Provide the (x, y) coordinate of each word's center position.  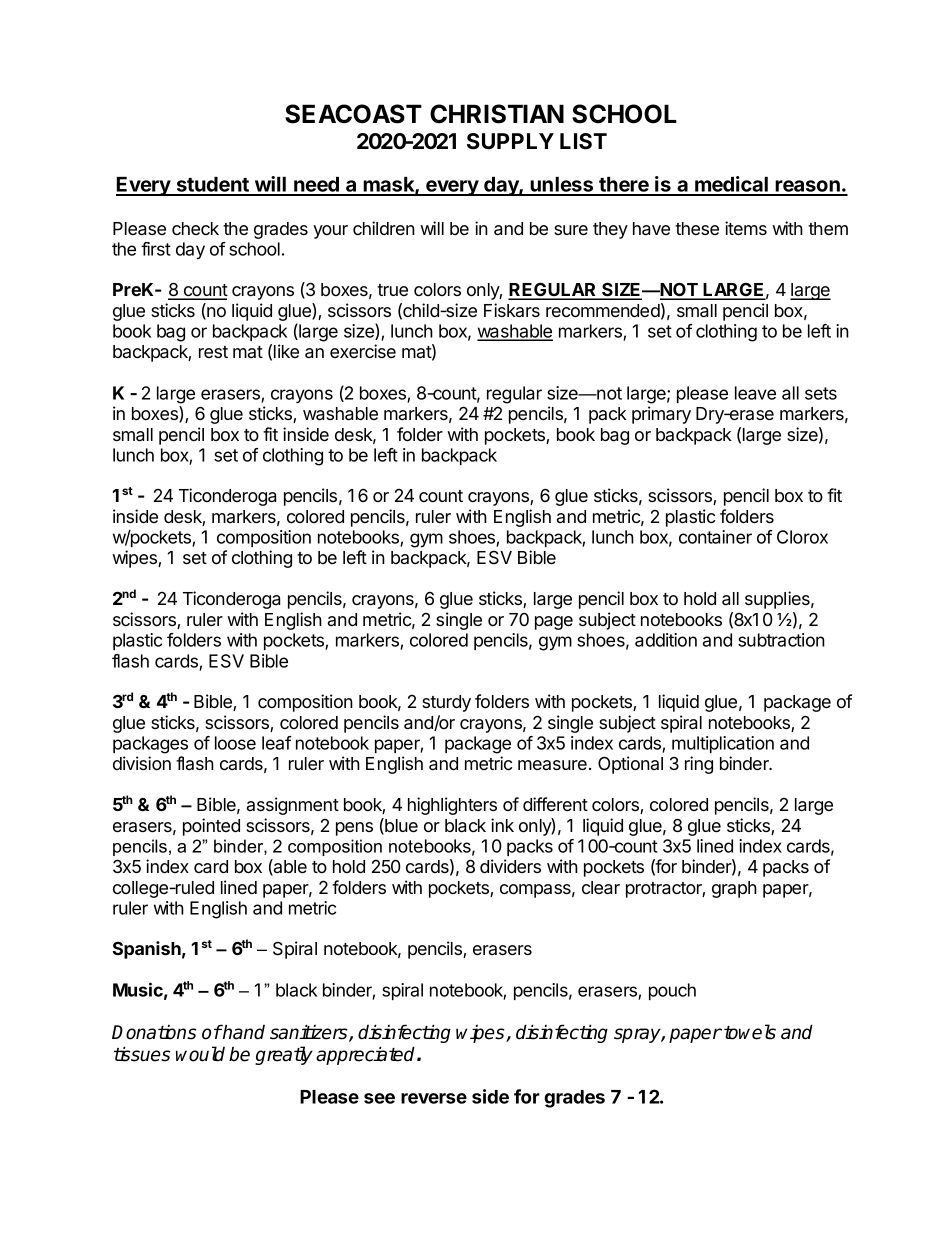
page (554, 623)
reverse (434, 1098)
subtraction (781, 640)
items (746, 228)
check (195, 228)
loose (235, 743)
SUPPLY (510, 141)
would (200, 1054)
